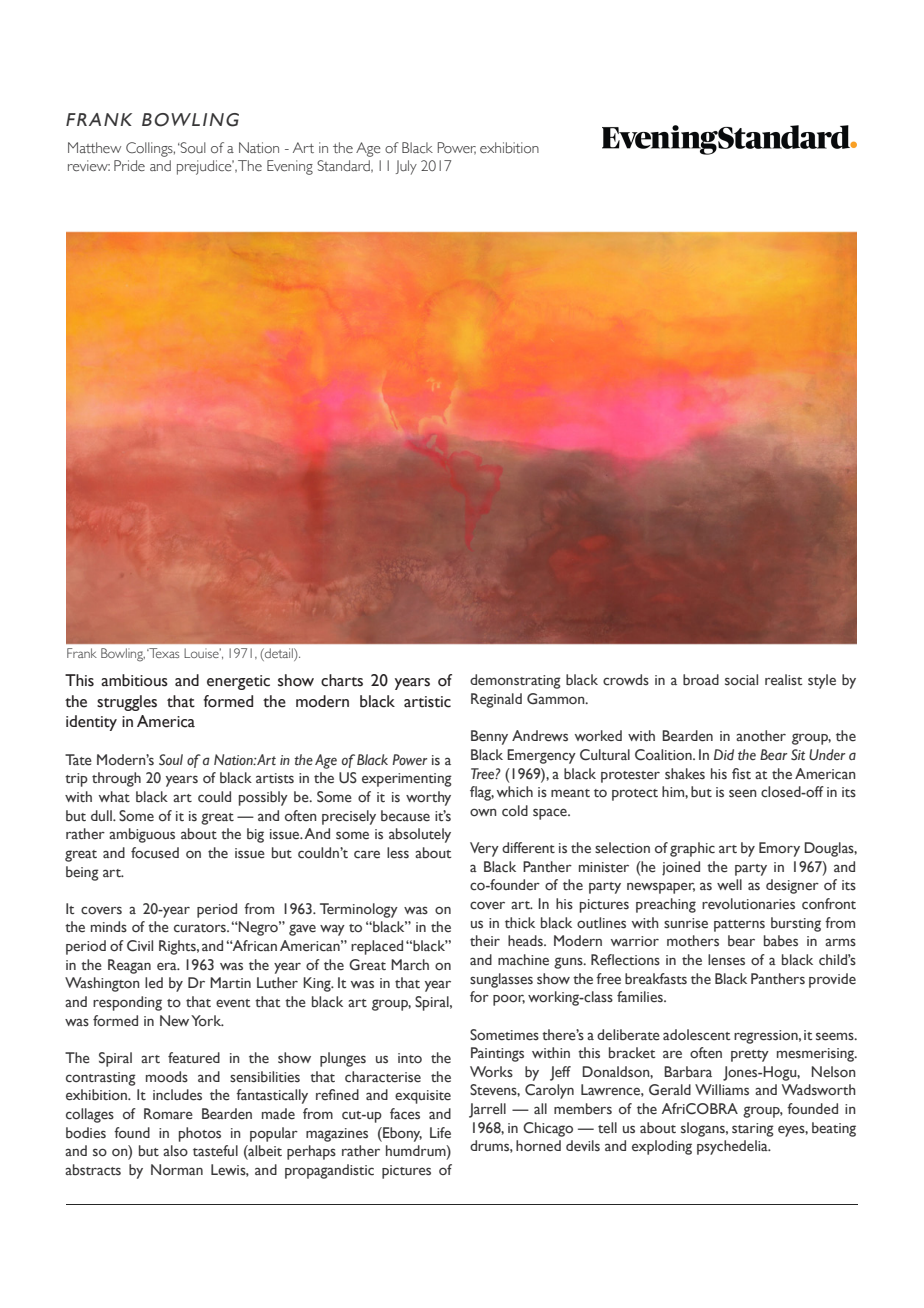 This document has height=1308, width=924. What do you see at coordinates (406, 167) in the document?
I see `July` at bounding box center [406, 167].
